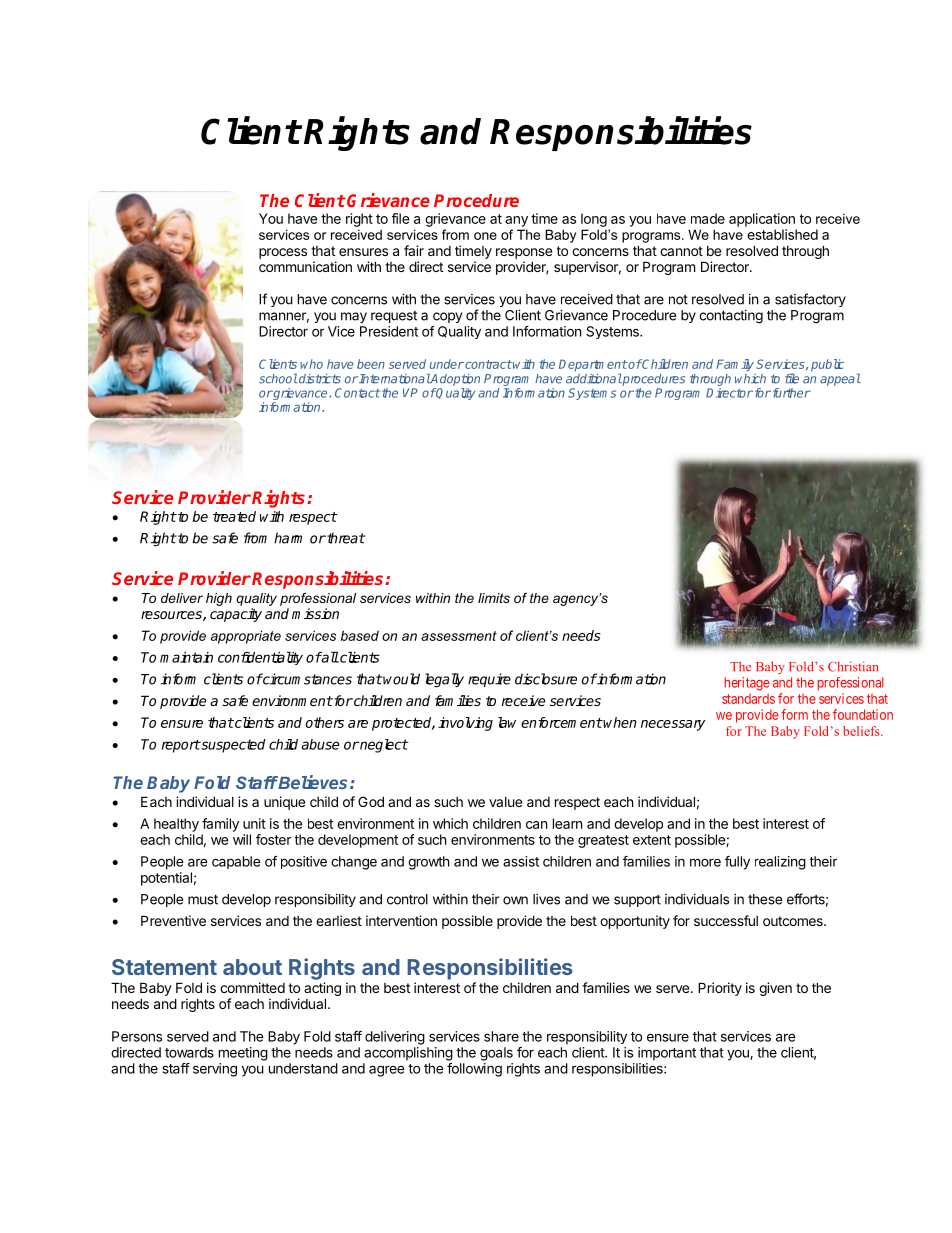 Image resolution: width=952 pixels, height=1233 pixels. What do you see at coordinates (775, 989) in the screenshot?
I see `given` at bounding box center [775, 989].
